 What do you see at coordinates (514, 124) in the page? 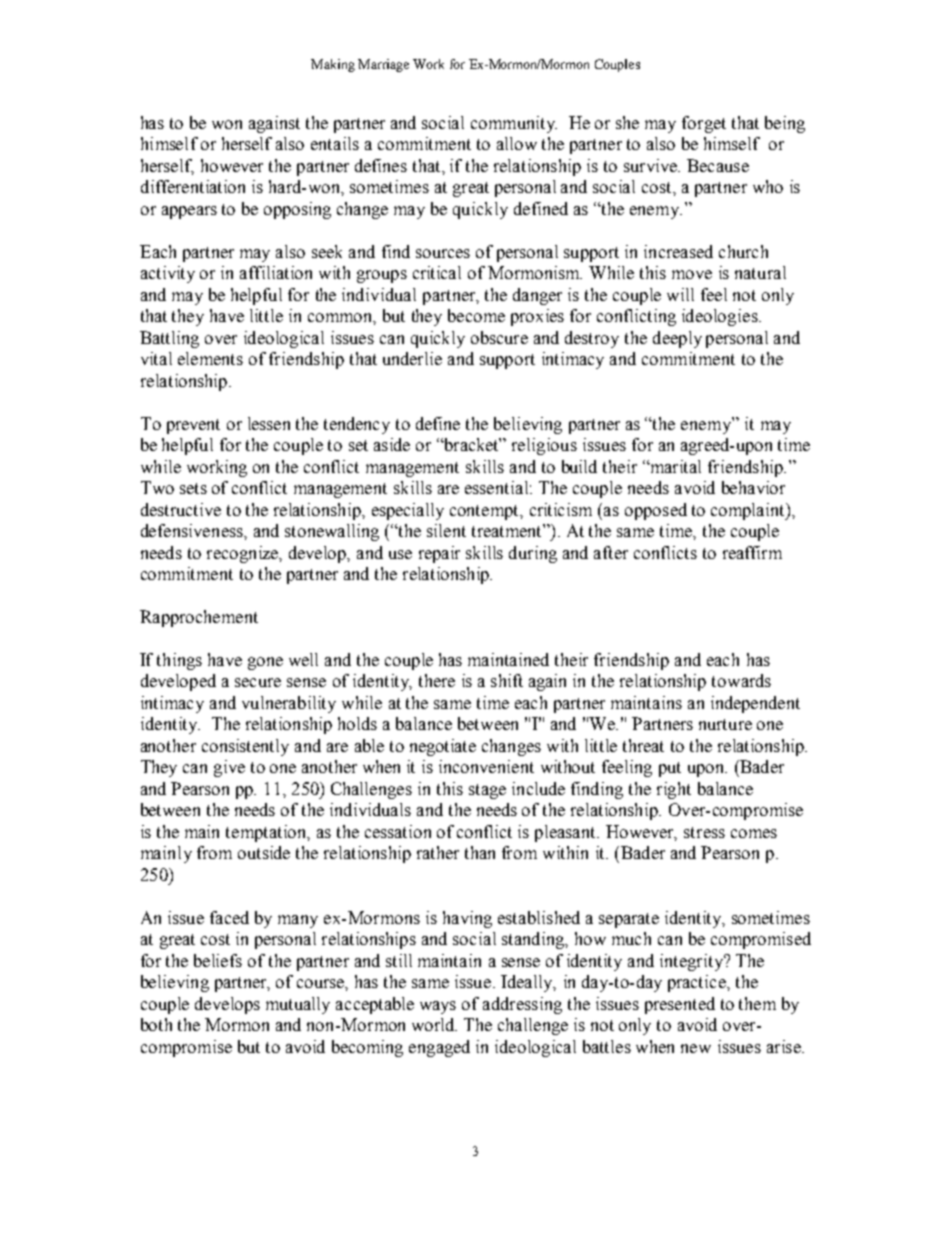
I see `community` at bounding box center [514, 124].
